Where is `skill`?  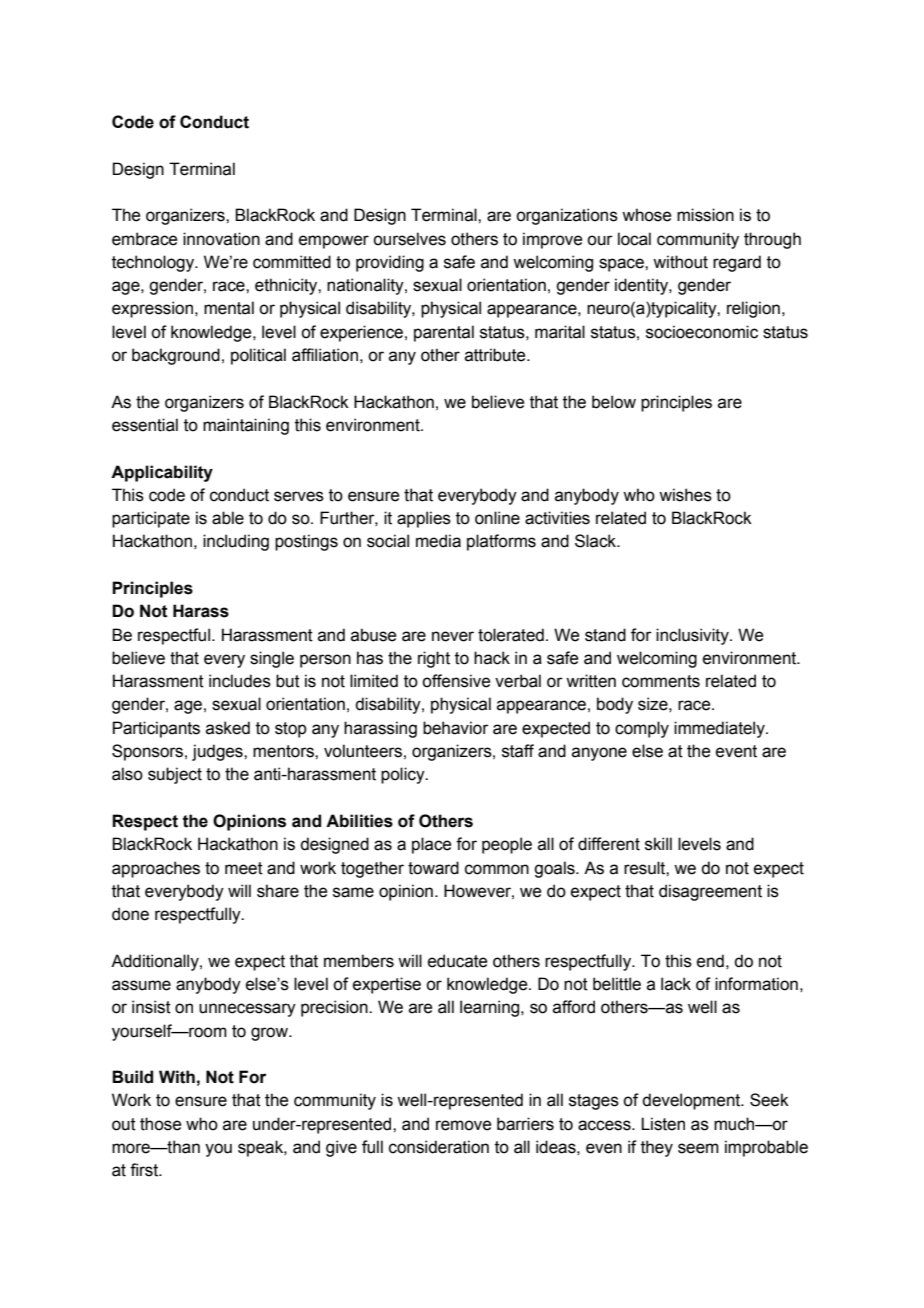 skill is located at coordinates (658, 844).
